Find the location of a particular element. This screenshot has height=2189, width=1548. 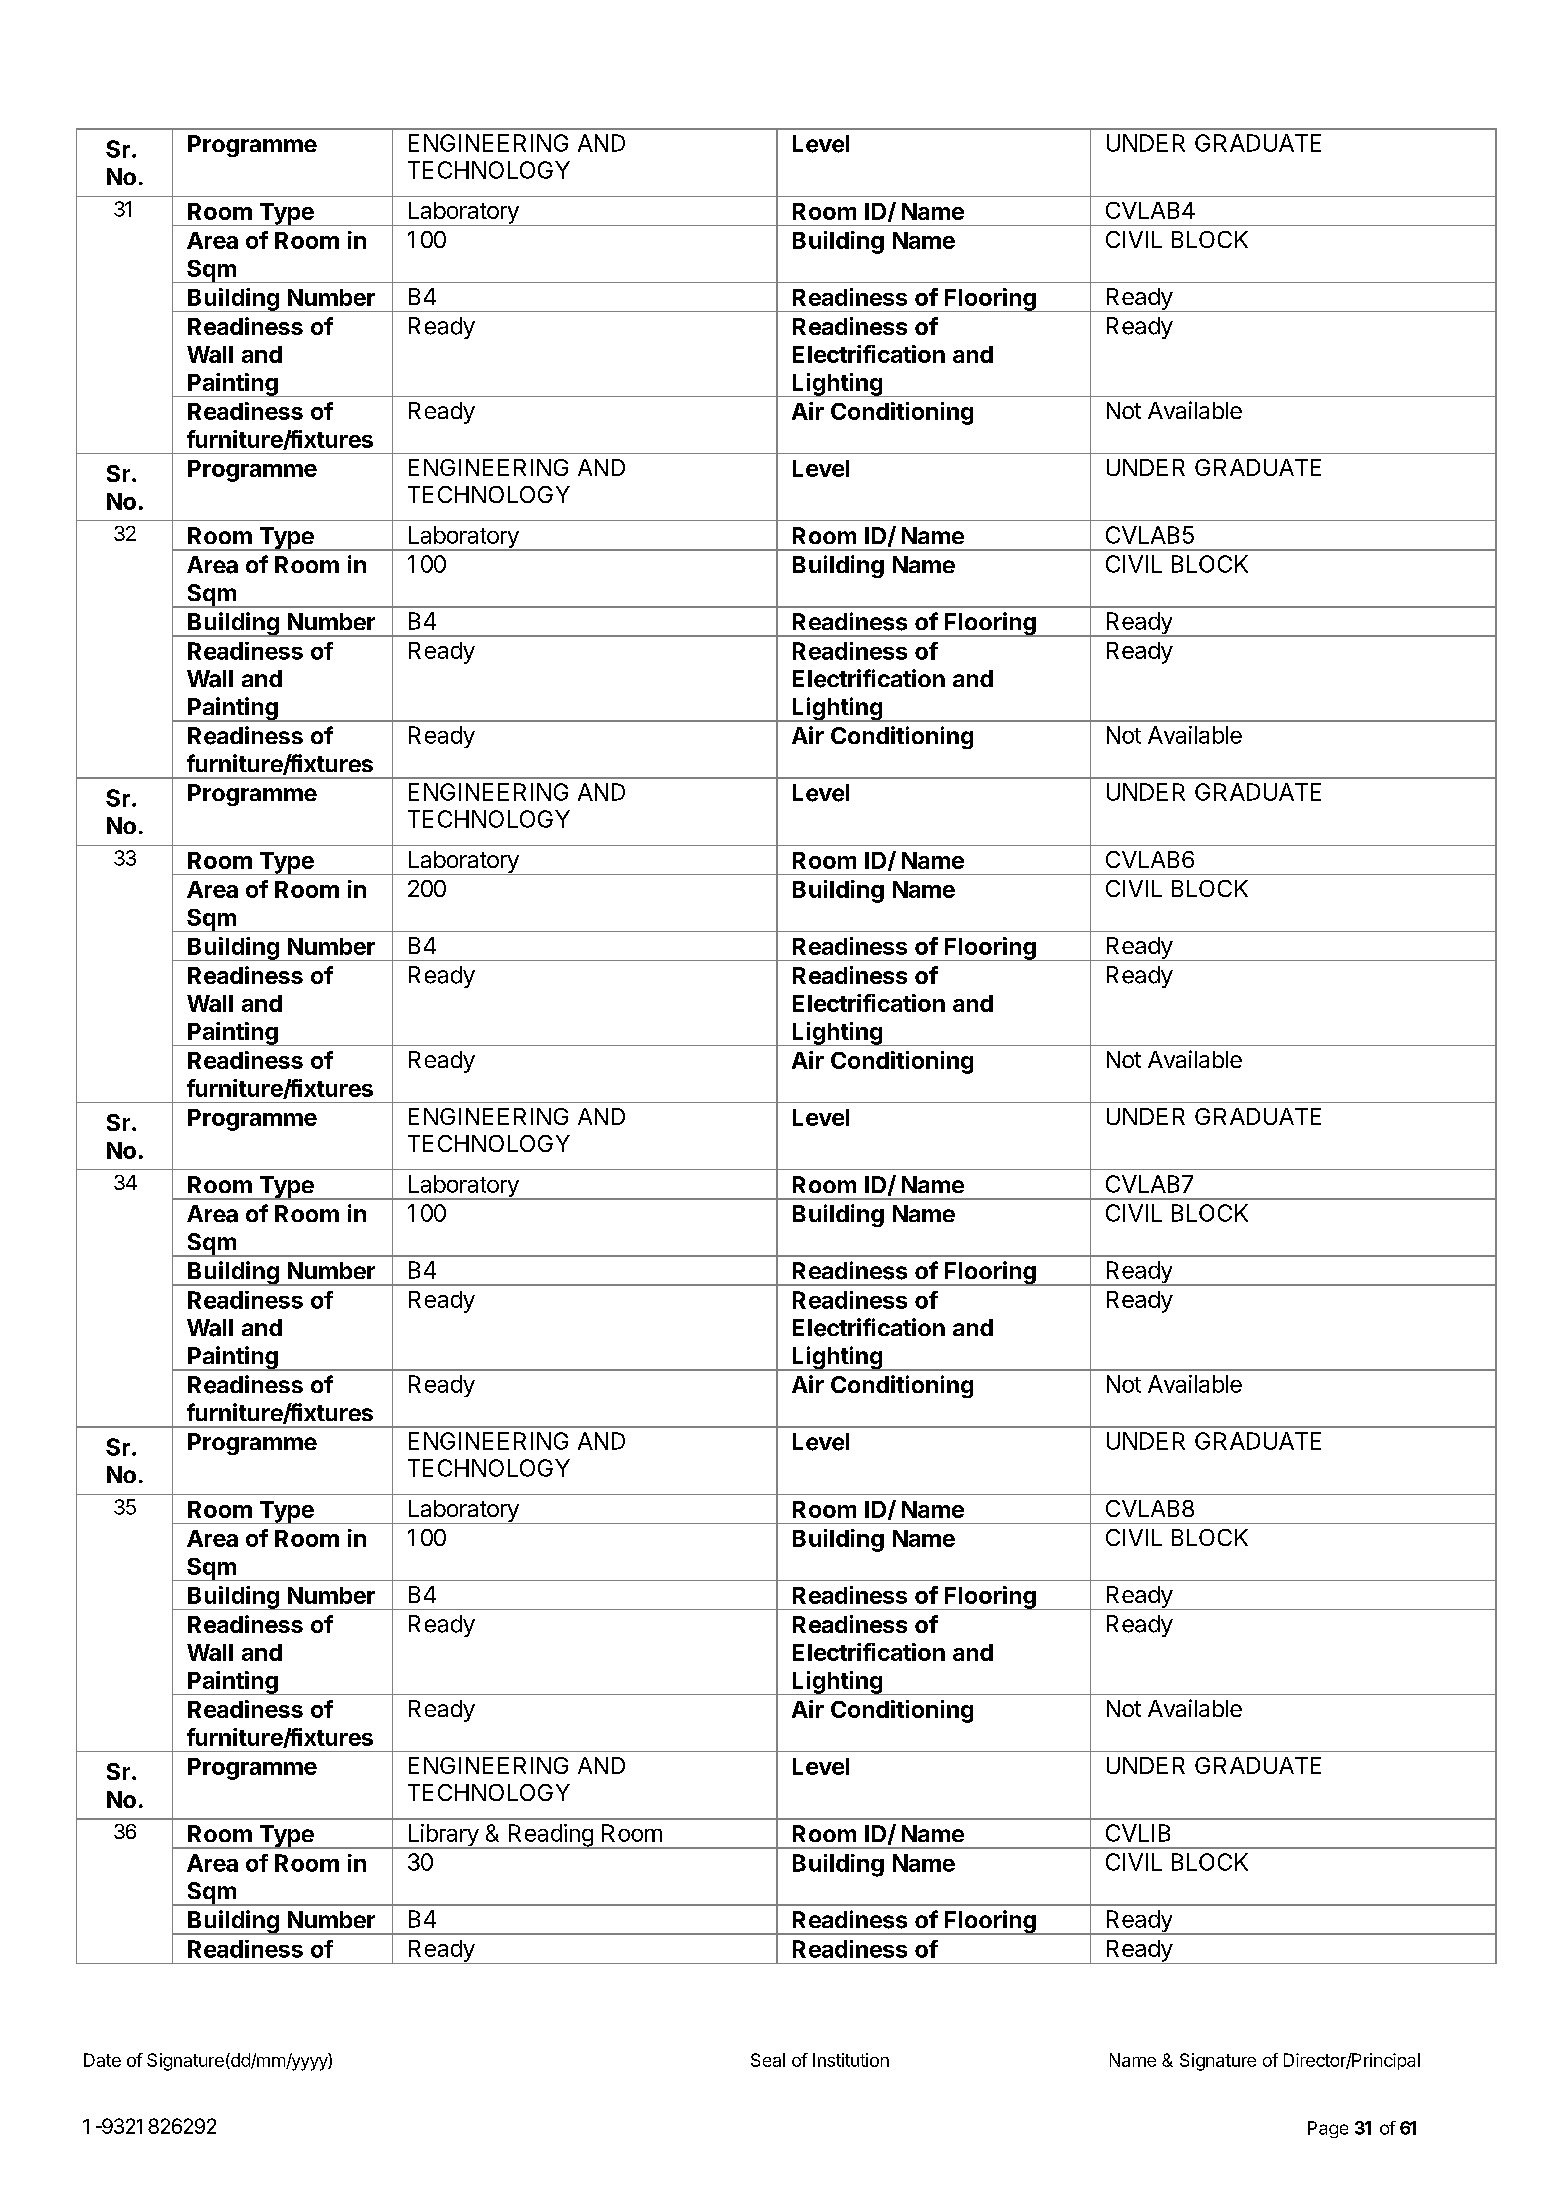

Institution is located at coordinates (851, 2060).
